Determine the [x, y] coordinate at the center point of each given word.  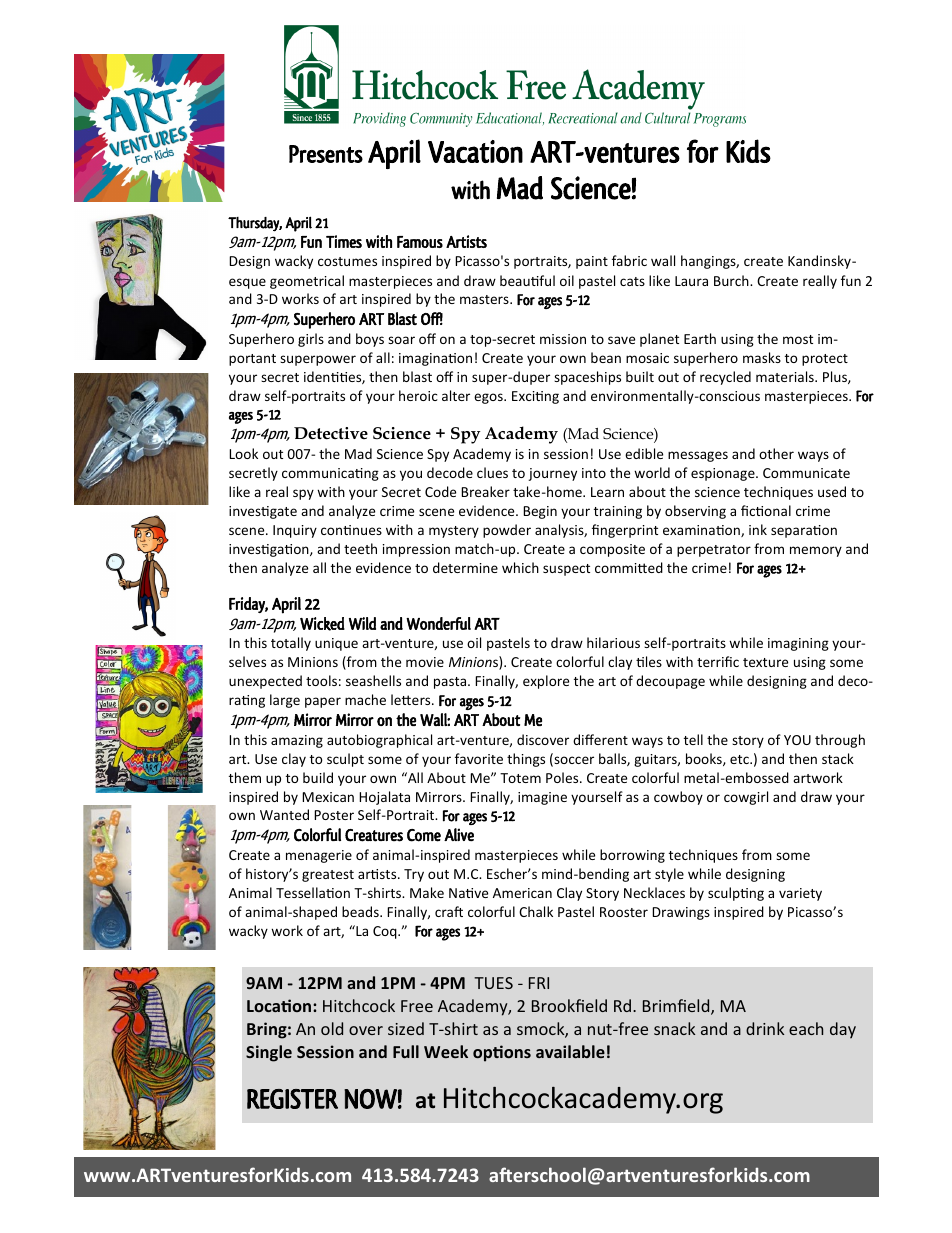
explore [546, 682]
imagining [798, 644]
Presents [326, 154]
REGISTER [292, 1099]
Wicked [322, 624]
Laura [691, 281]
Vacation [475, 151]
